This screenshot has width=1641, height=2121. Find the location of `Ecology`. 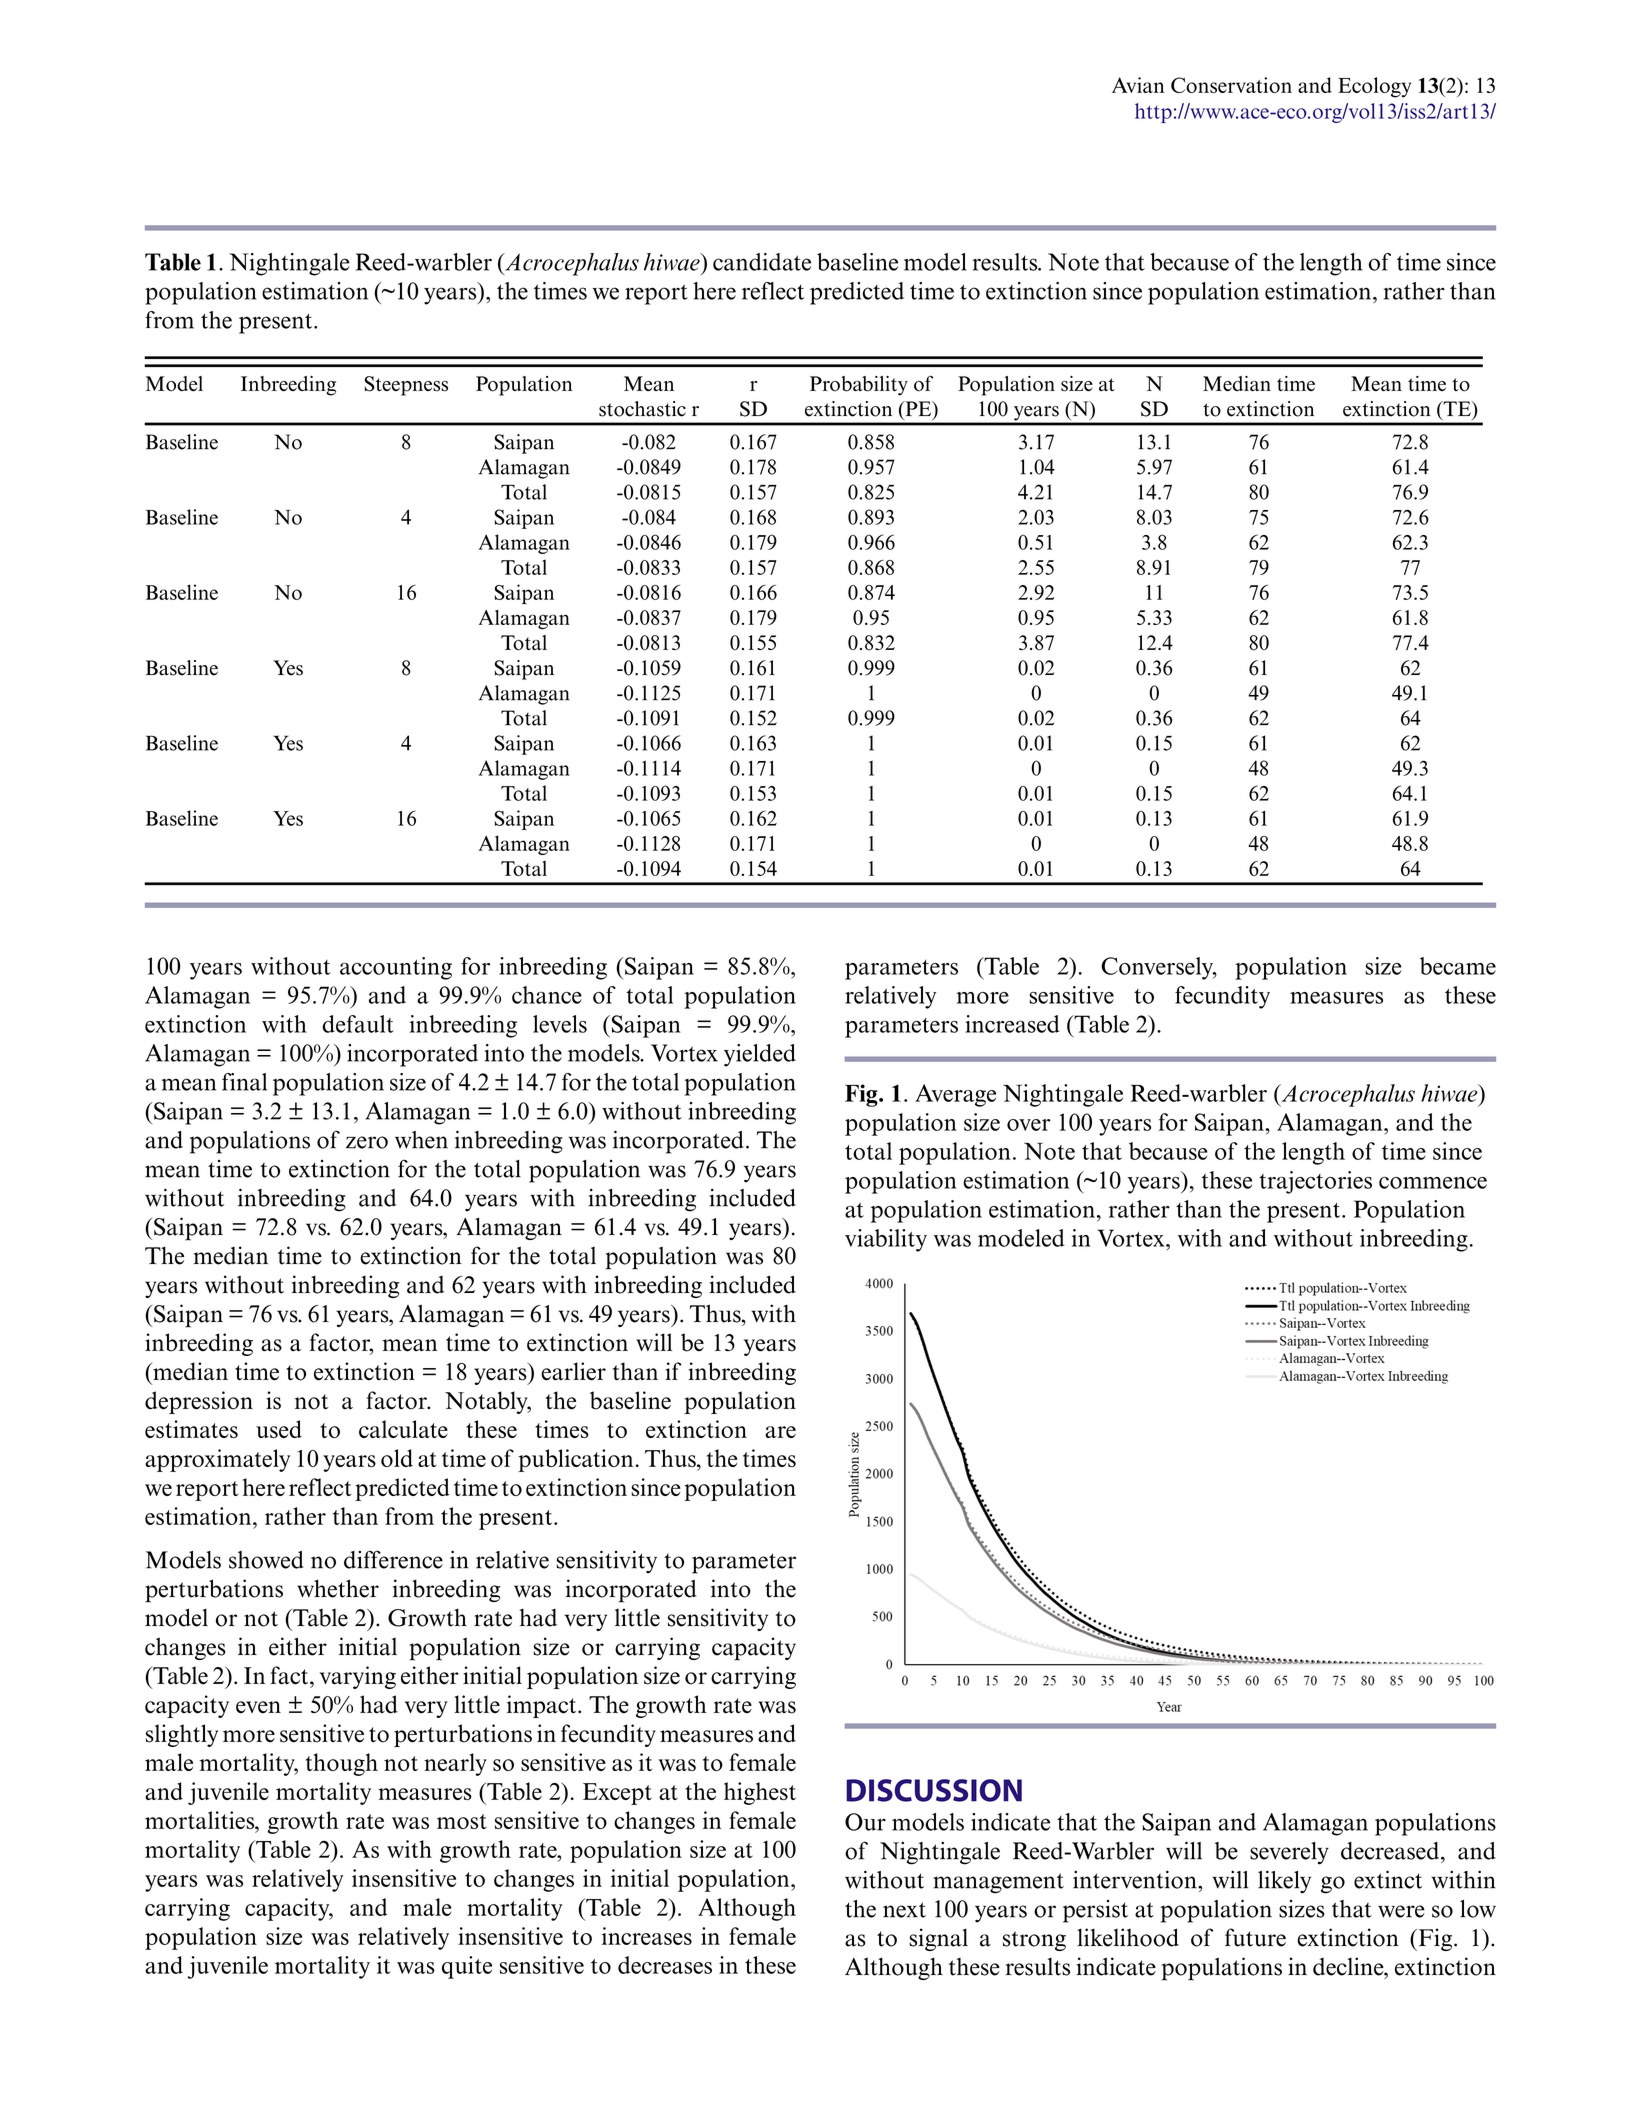

Ecology is located at coordinates (1374, 87).
